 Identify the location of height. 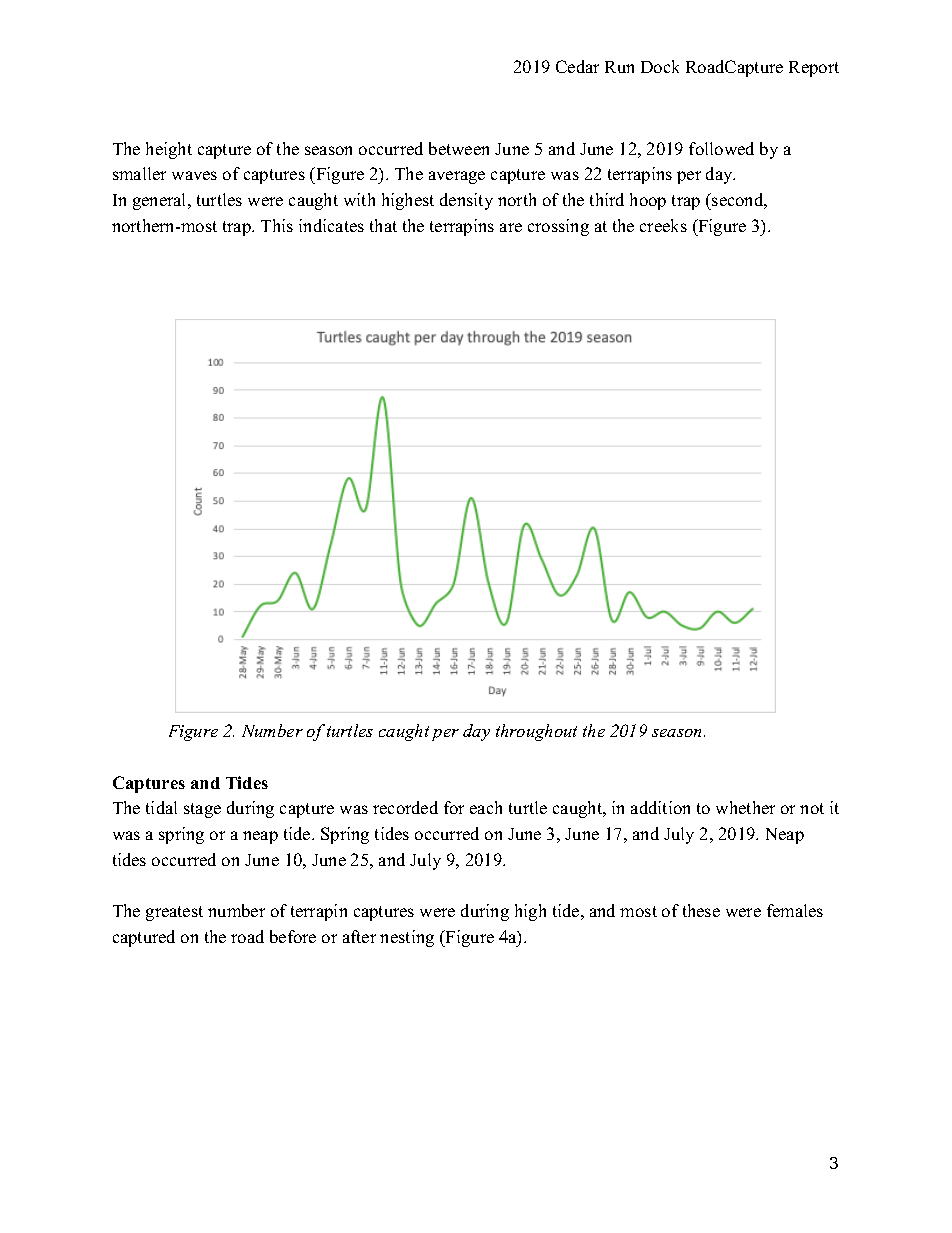
(169, 150).
